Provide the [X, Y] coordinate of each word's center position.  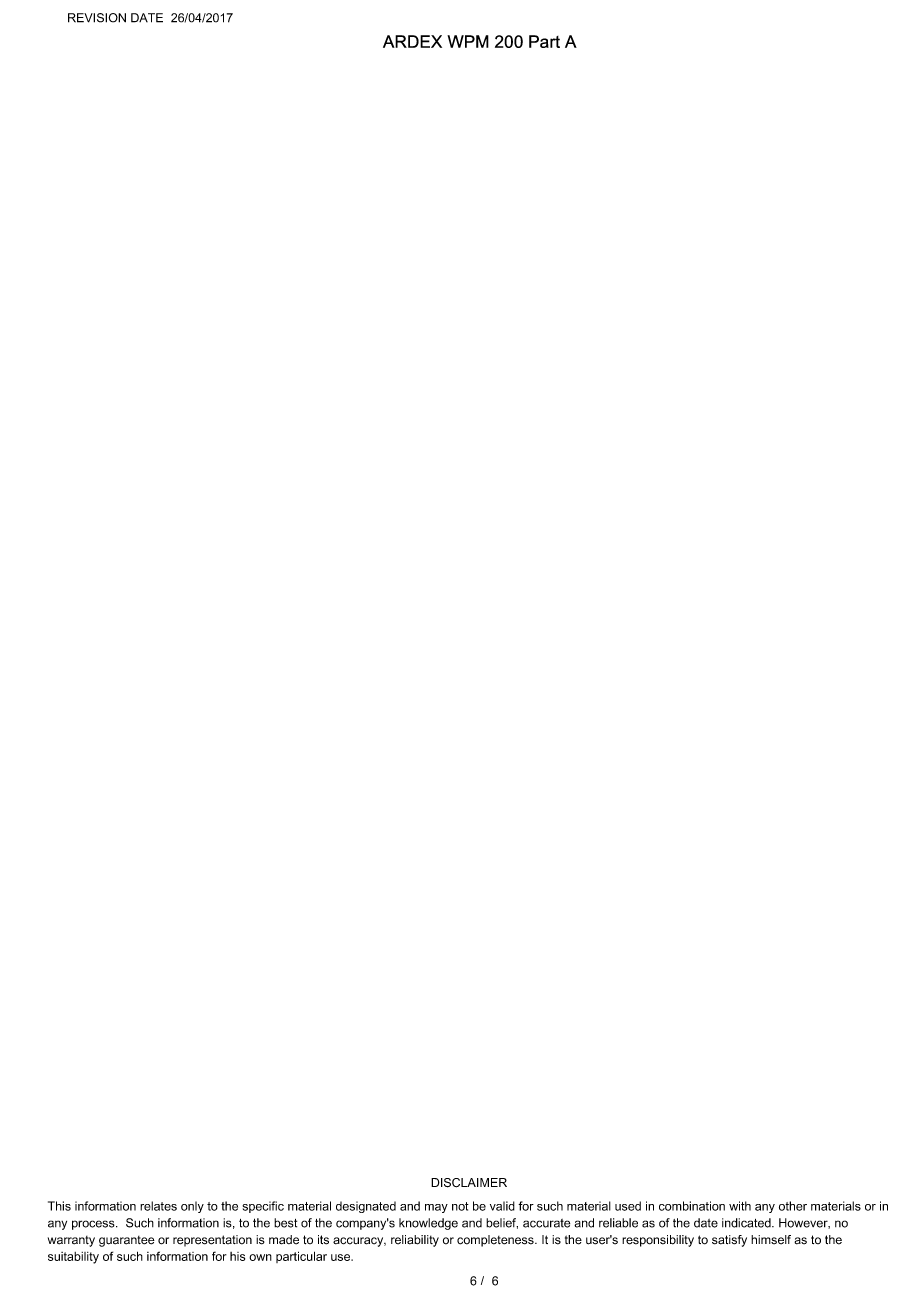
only [192, 1207]
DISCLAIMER [469, 1183]
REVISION [97, 18]
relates [158, 1206]
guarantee [127, 1241]
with [740, 1206]
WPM [468, 41]
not [460, 1206]
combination [692, 1206]
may [436, 1208]
